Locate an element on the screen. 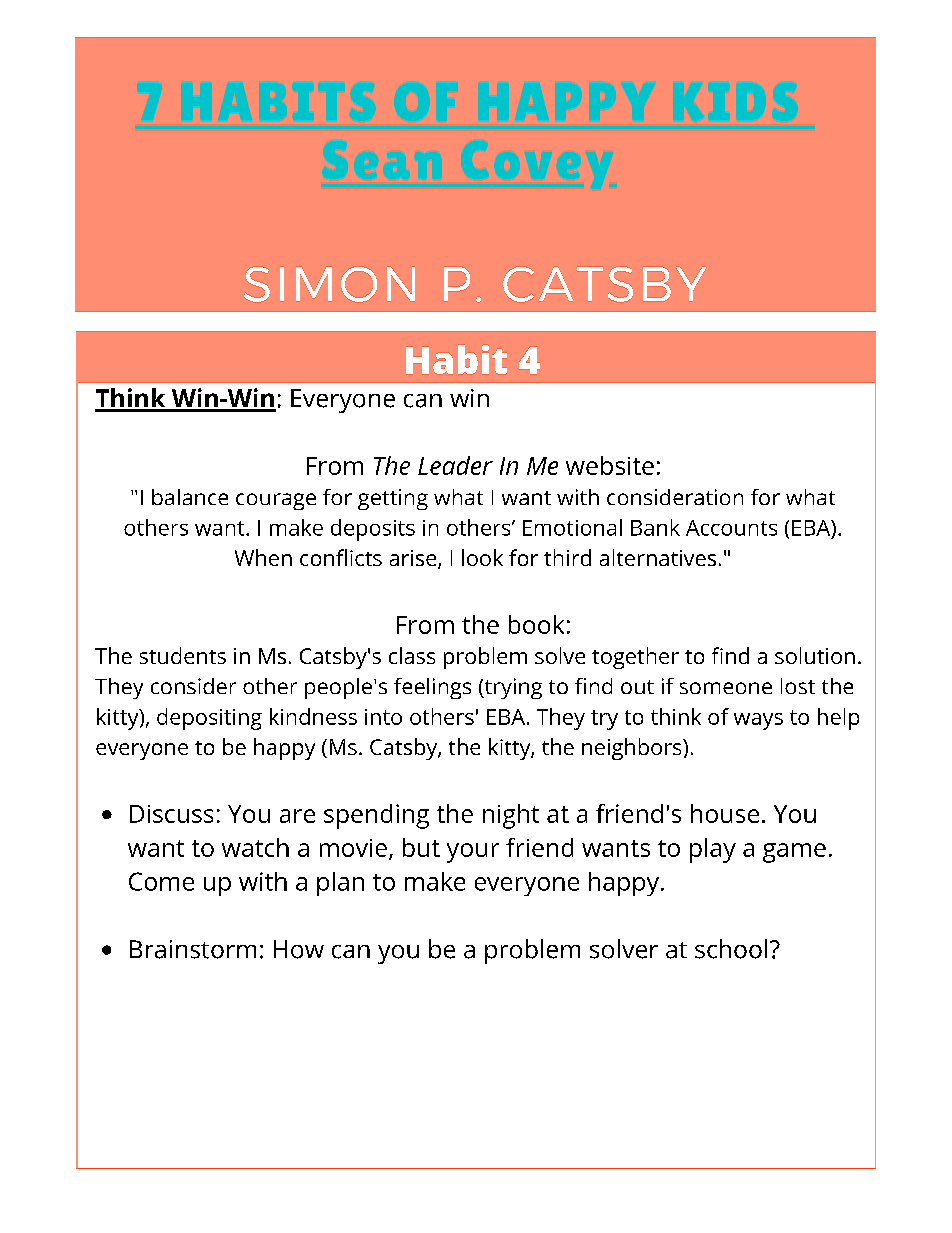 Image resolution: width=952 pixels, height=1233 pixels. feelings is located at coordinates (432, 688).
